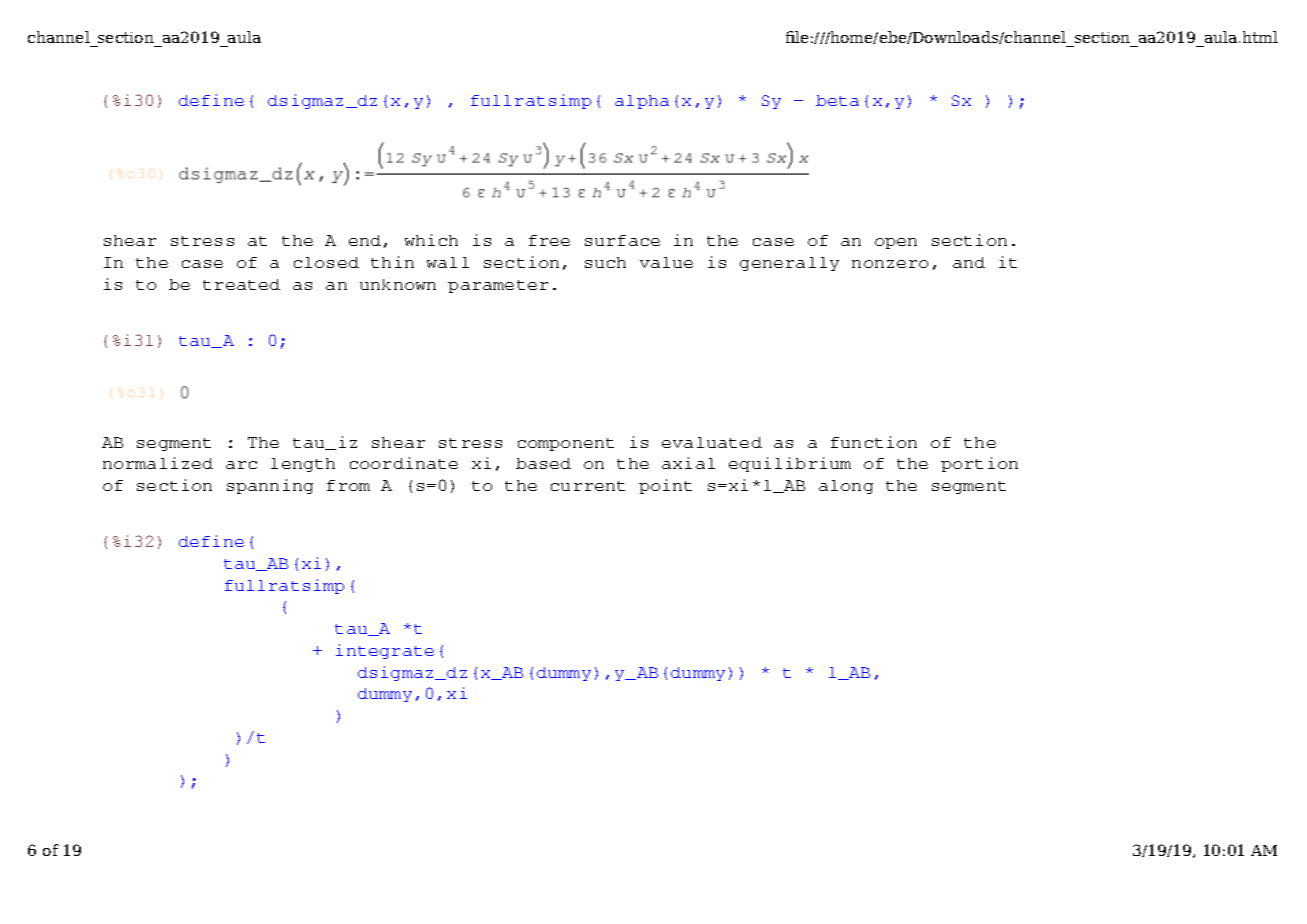 This screenshot has width=1307, height=924. I want to click on along, so click(846, 487).
